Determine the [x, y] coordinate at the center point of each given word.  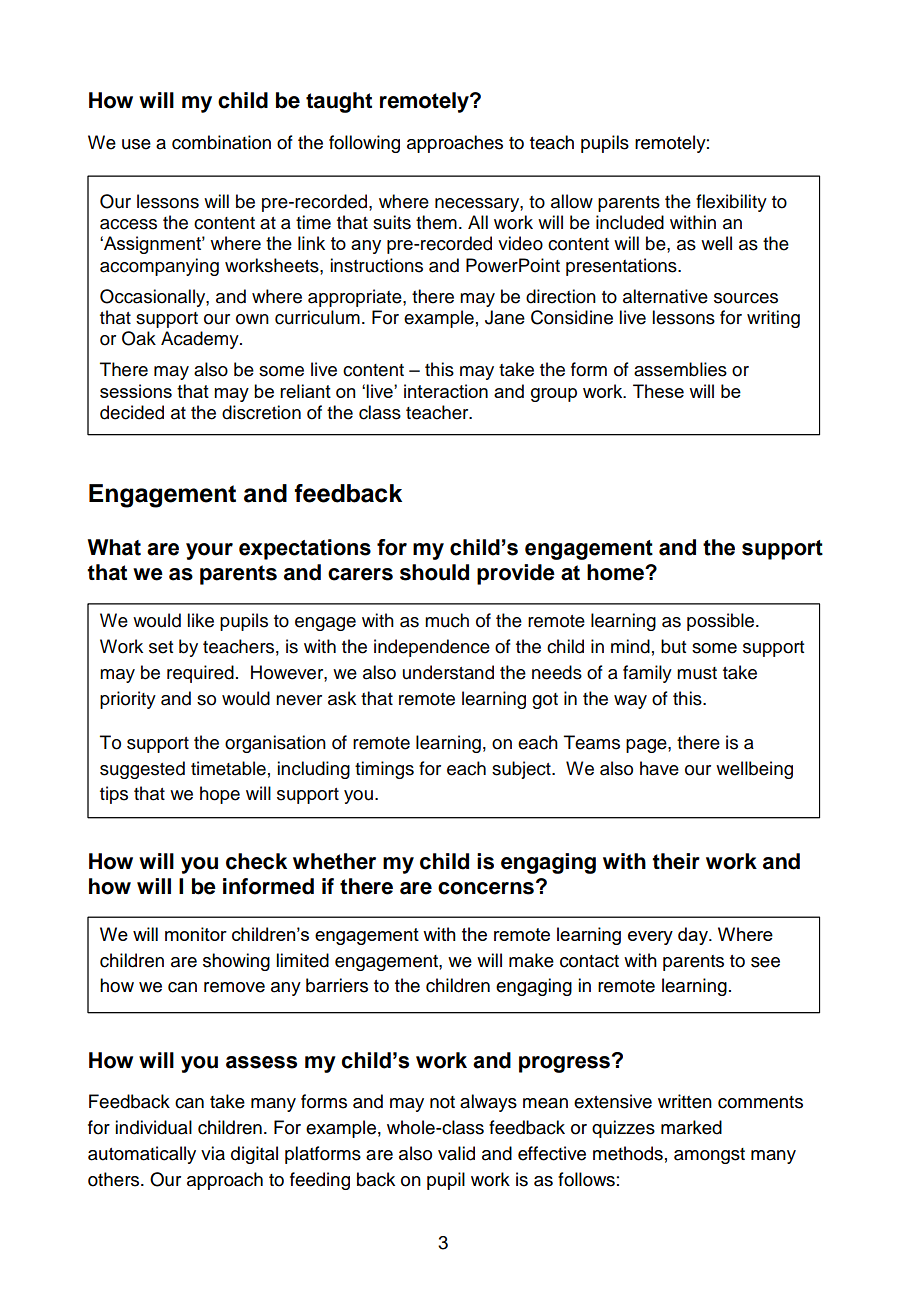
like [201, 620]
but [673, 646]
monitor [196, 934]
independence [432, 648]
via [213, 1153]
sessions [136, 391]
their [676, 861]
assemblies [680, 369]
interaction [446, 391]
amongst [709, 1156]
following [364, 144]
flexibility [731, 203]
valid [456, 1153]
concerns [486, 888]
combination [221, 142]
